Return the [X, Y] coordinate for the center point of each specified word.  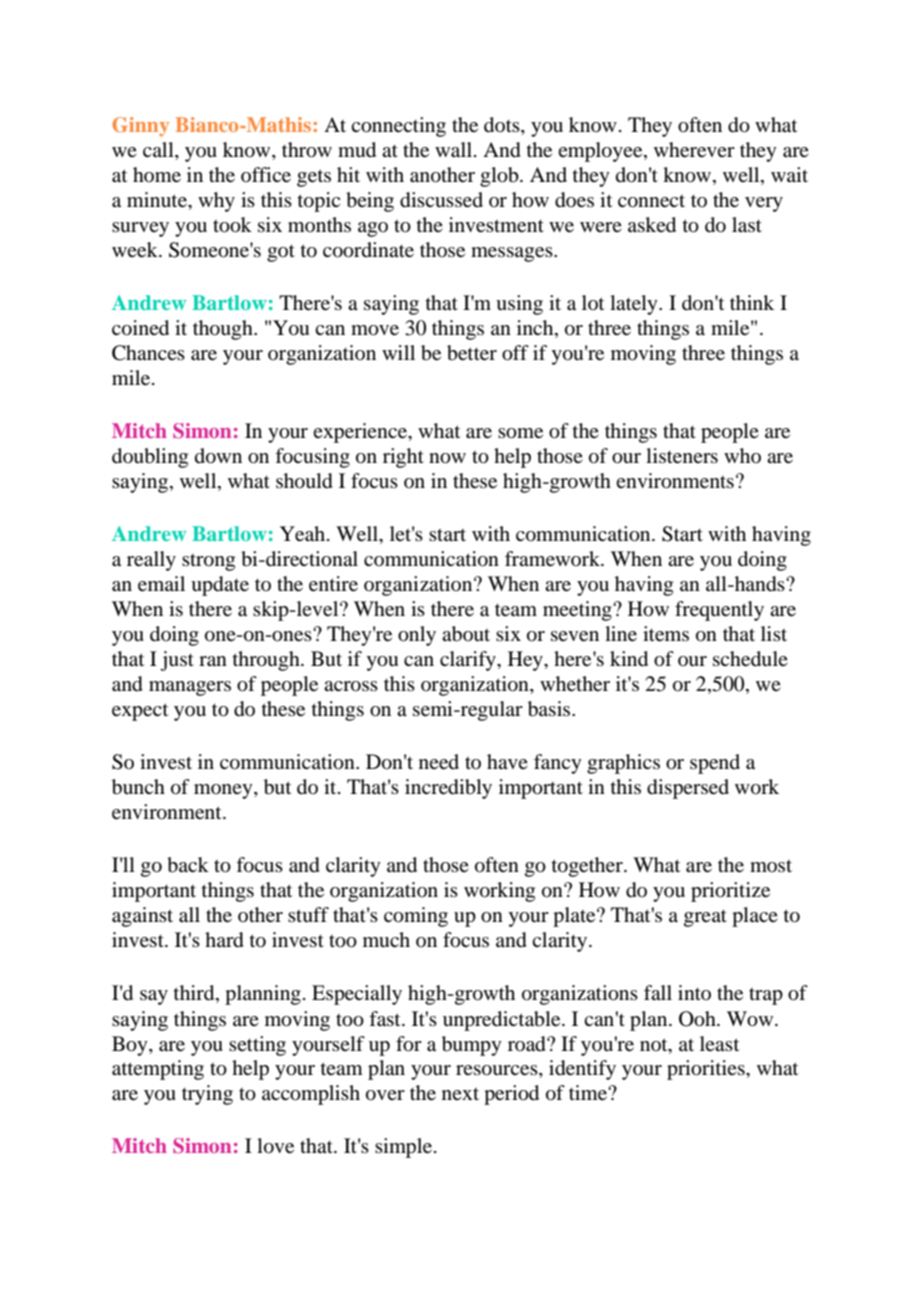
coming [416, 917]
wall [455, 150]
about [466, 634]
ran [213, 661]
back [188, 865]
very [764, 204]
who [742, 455]
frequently [719, 611]
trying [207, 1095]
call [159, 151]
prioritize [730, 892]
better [472, 353]
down [218, 456]
